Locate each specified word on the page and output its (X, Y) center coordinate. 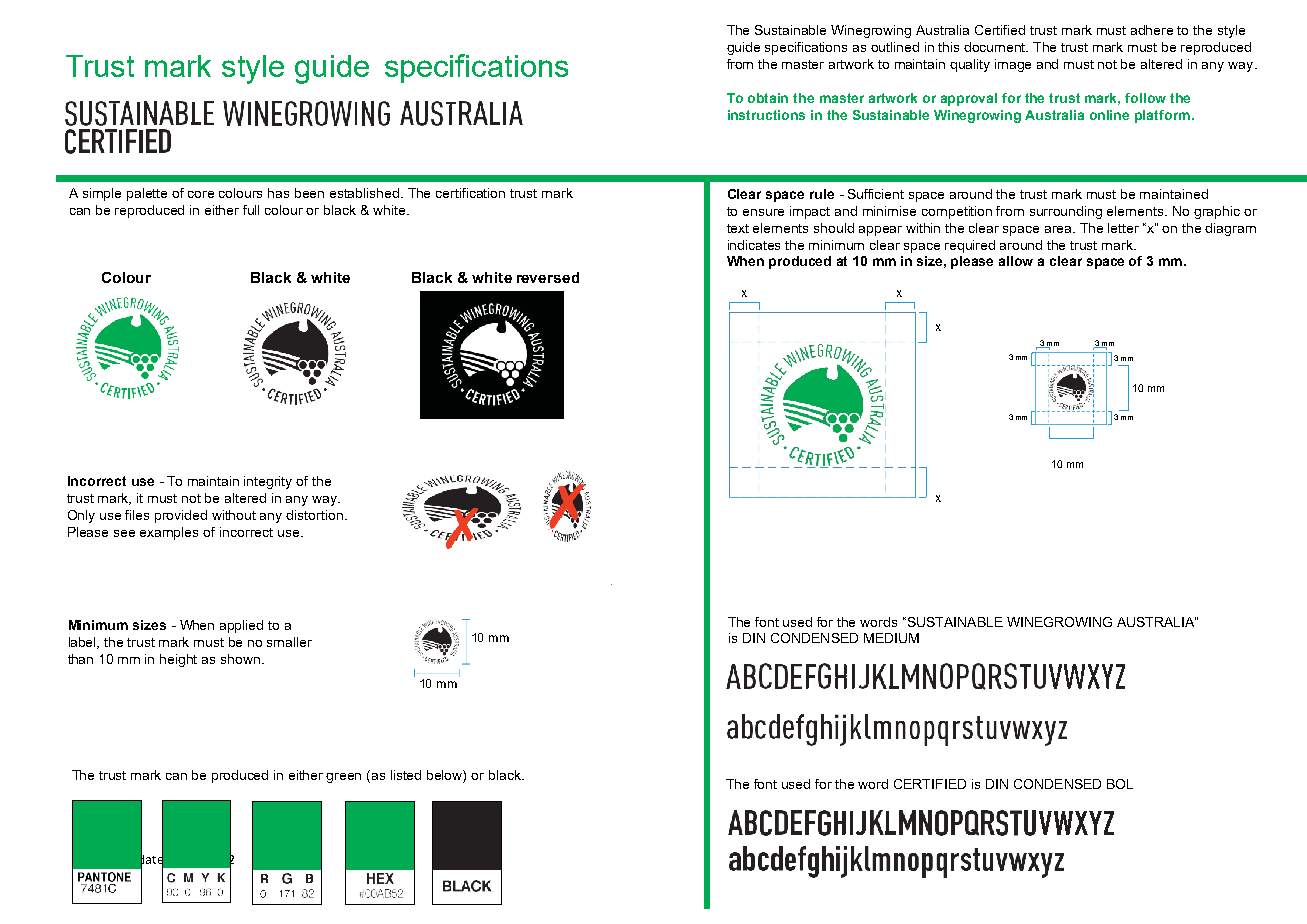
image (1013, 65)
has (278, 193)
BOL (1120, 784)
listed (406, 775)
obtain (768, 98)
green (343, 778)
